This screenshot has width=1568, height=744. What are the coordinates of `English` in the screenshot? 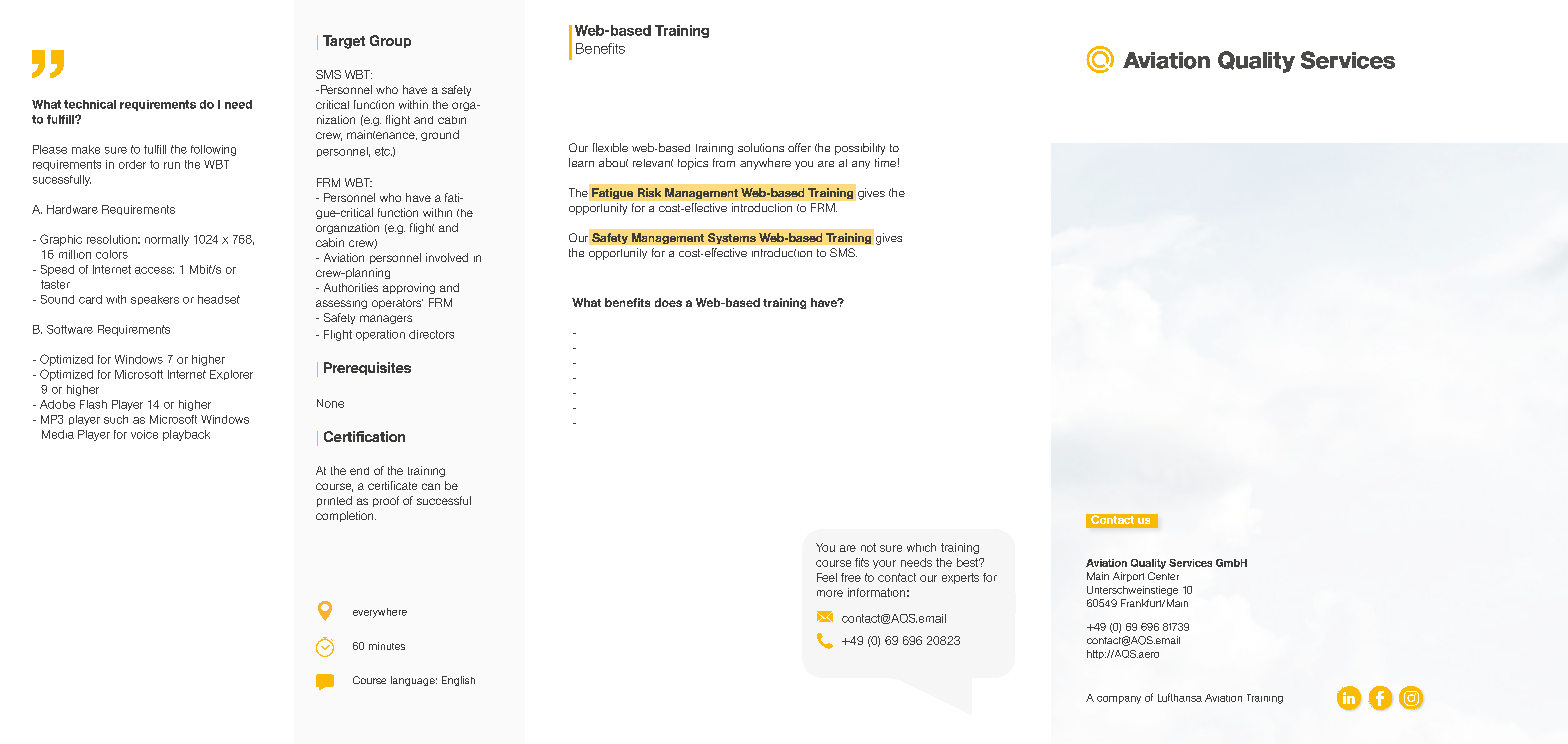 It's located at (458, 681).
